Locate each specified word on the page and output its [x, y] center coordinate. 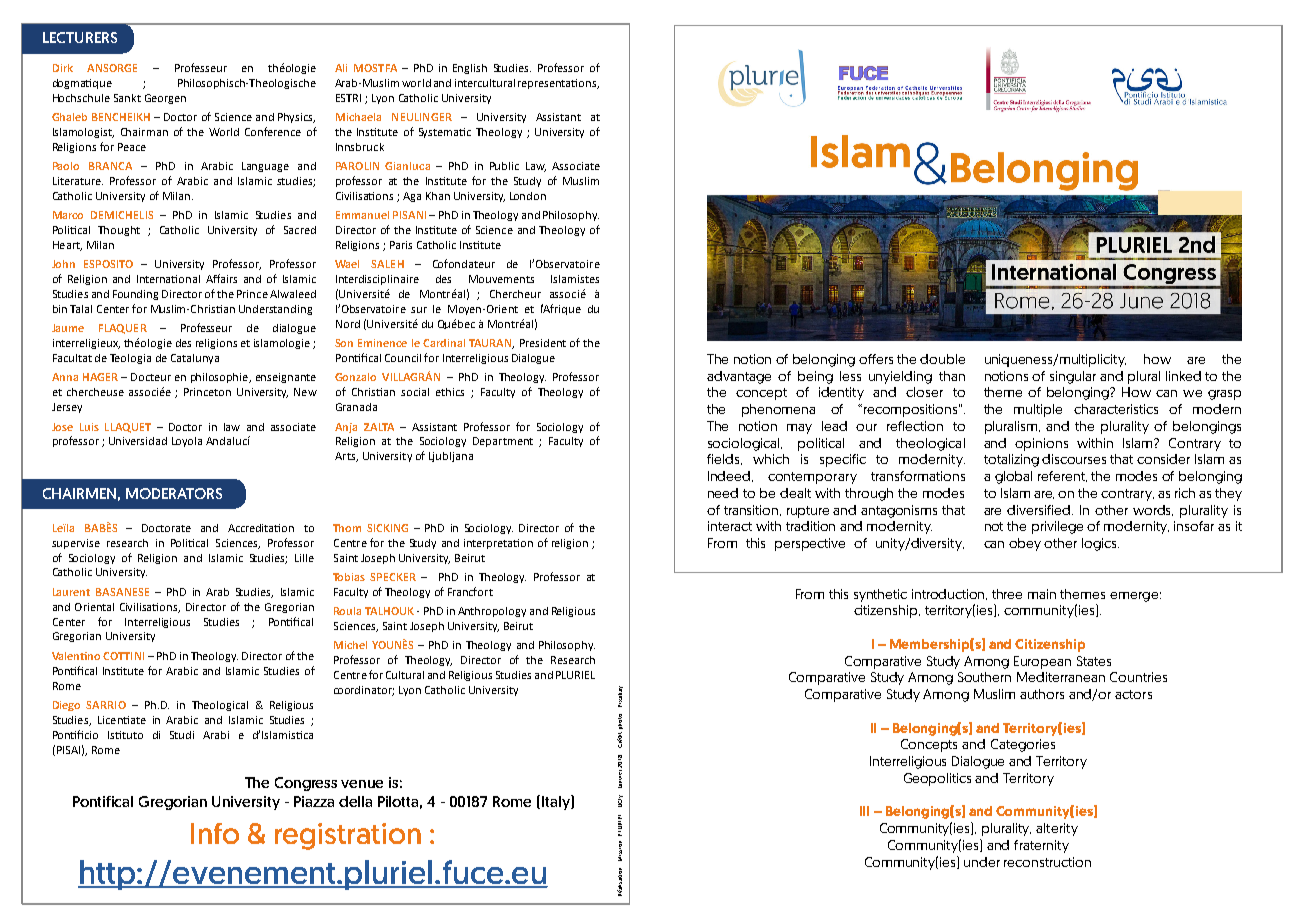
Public [504, 166]
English [470, 69]
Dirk [63, 68]
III [864, 811]
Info [215, 833]
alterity [1057, 829]
